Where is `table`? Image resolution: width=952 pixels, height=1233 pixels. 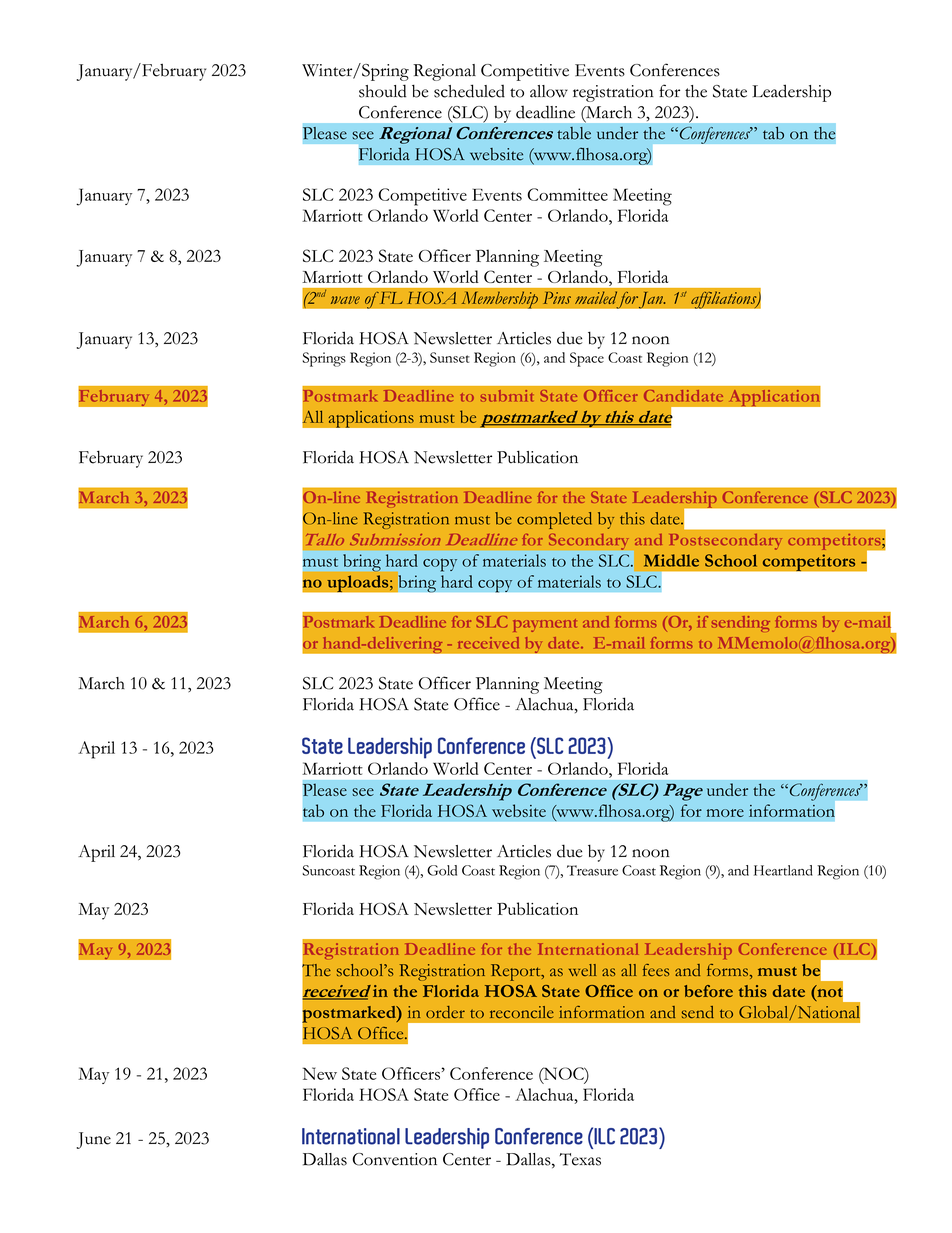
table is located at coordinates (574, 133).
